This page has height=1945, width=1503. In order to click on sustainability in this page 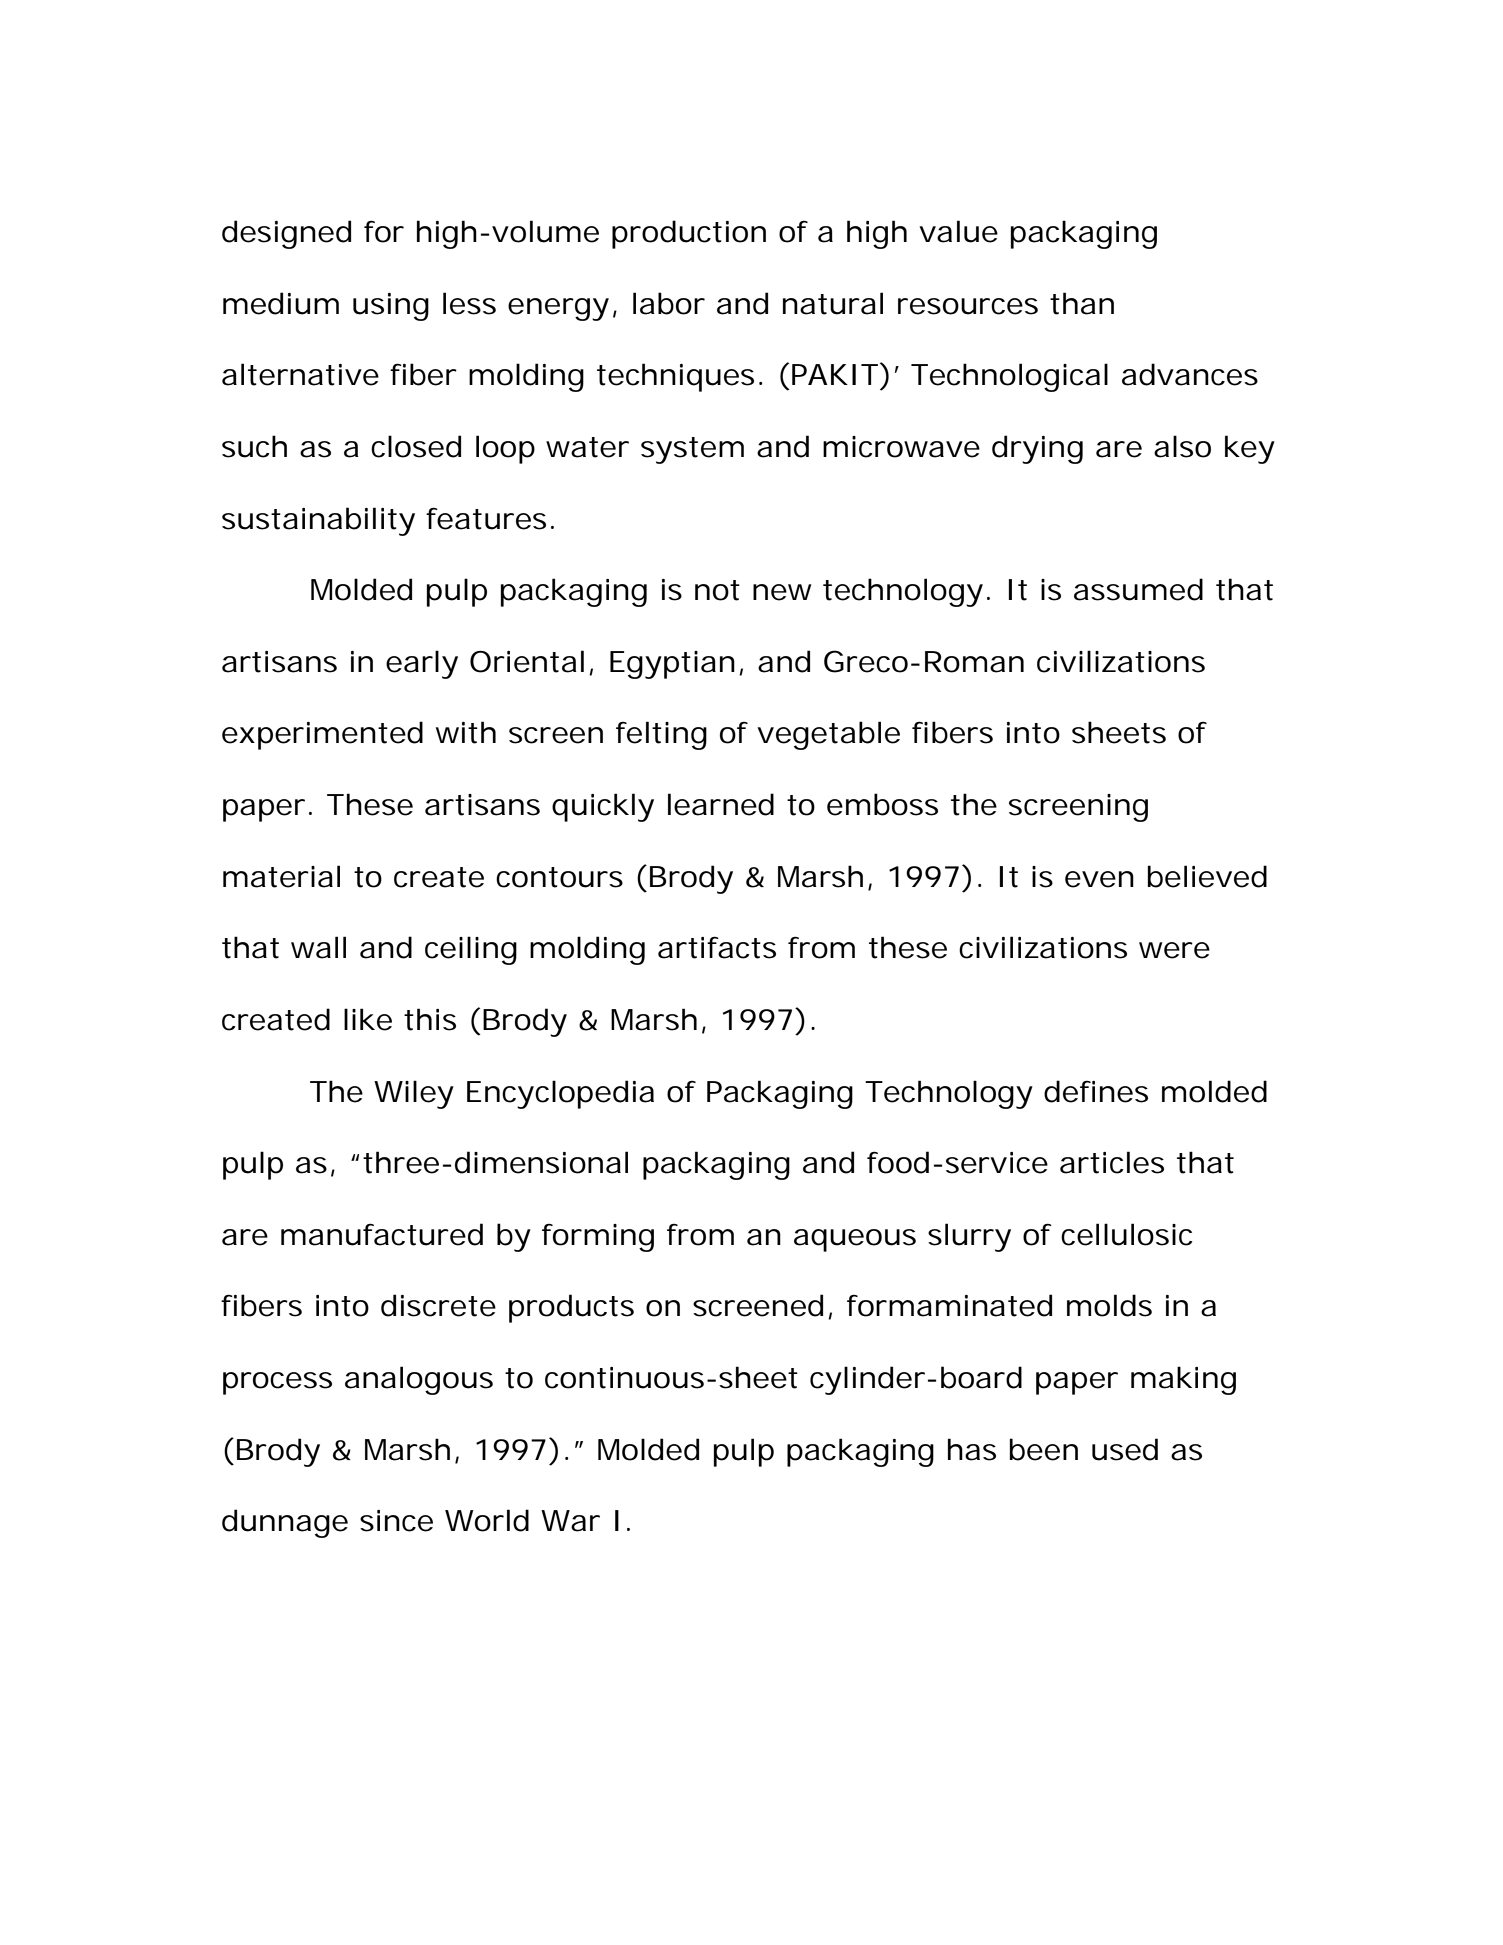, I will do `click(318, 521)`.
